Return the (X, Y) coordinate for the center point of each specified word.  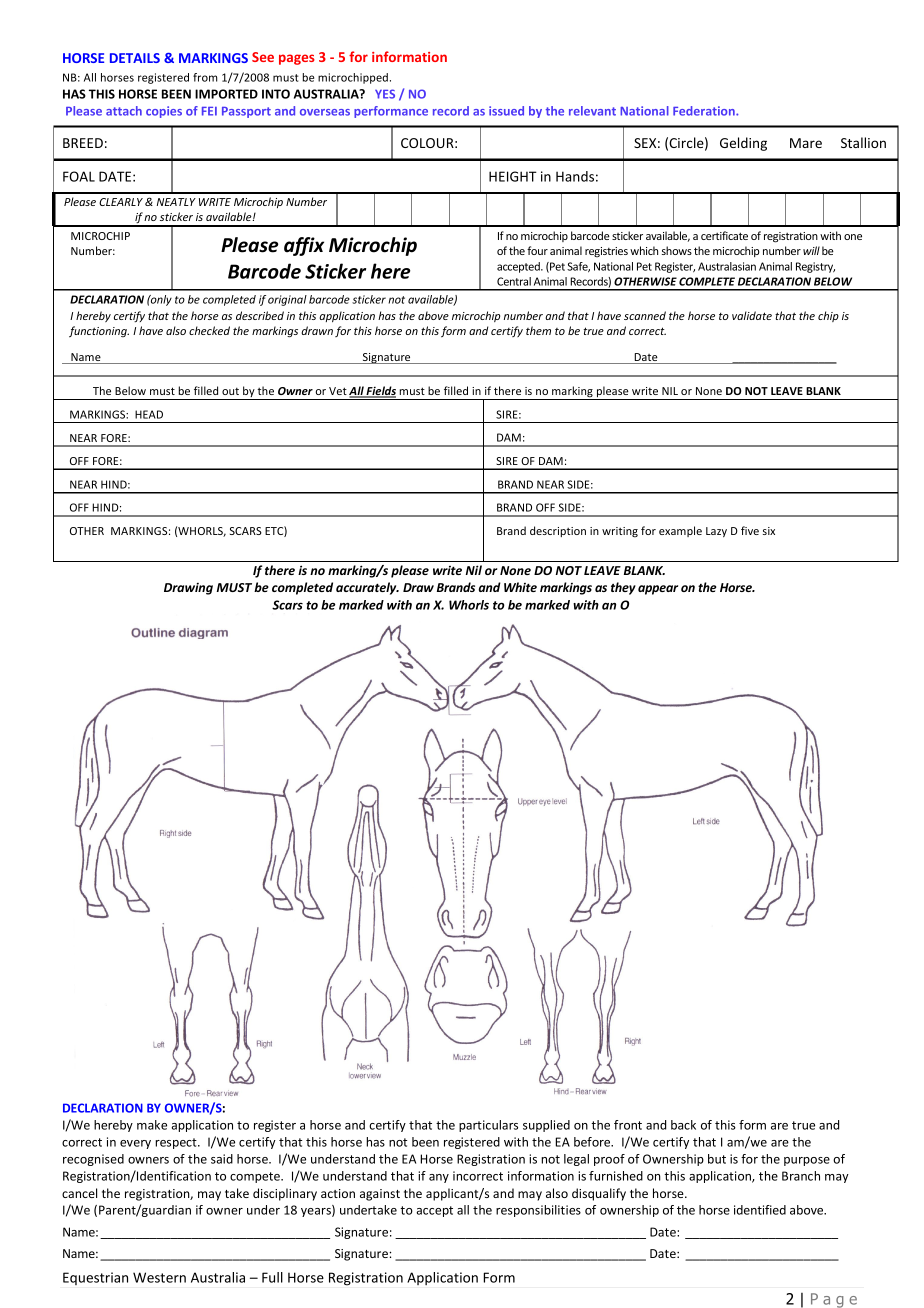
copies (164, 112)
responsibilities (538, 1211)
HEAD (149, 414)
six (769, 531)
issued (506, 111)
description (558, 531)
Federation (705, 111)
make (152, 1125)
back (683, 1125)
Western (159, 1277)
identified (760, 1210)
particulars (488, 1126)
